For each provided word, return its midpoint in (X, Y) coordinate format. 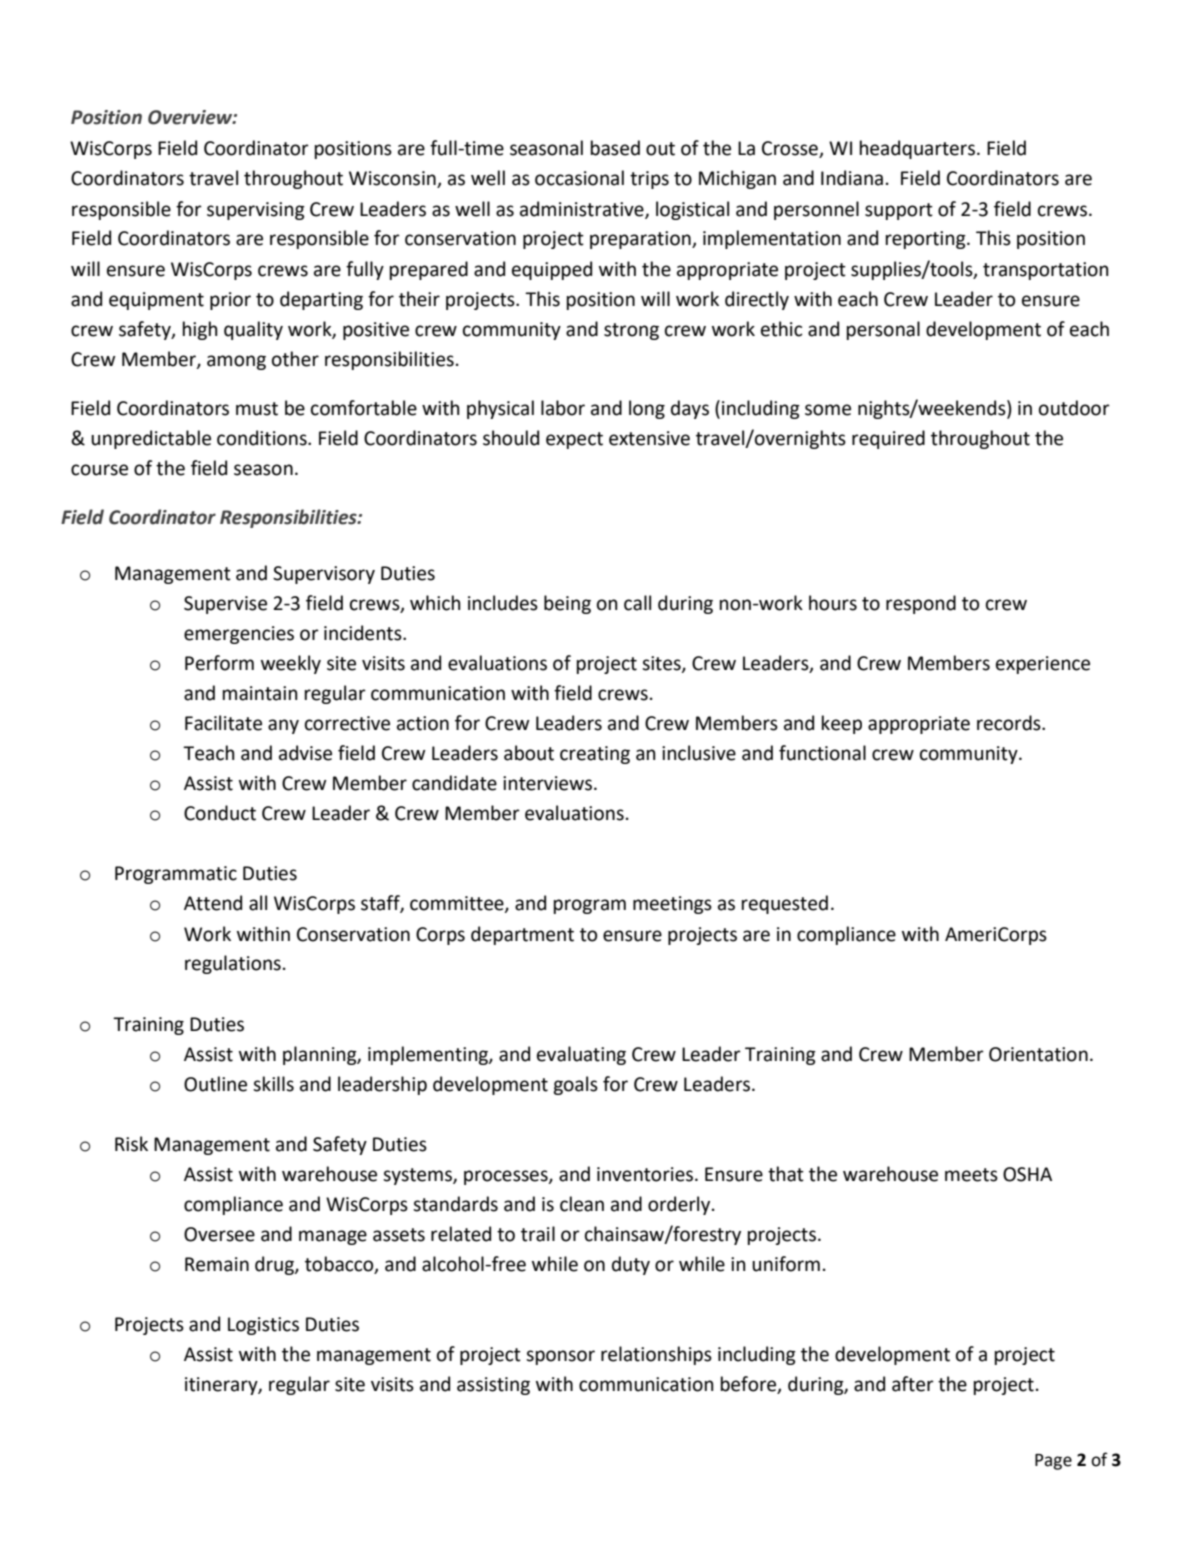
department (522, 935)
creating (595, 755)
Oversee (219, 1234)
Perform (219, 663)
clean (582, 1204)
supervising (256, 211)
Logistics (263, 1326)
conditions (263, 438)
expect (574, 440)
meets (971, 1175)
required (888, 439)
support (899, 211)
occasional (579, 178)
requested (785, 904)
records (1010, 723)
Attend (213, 903)
